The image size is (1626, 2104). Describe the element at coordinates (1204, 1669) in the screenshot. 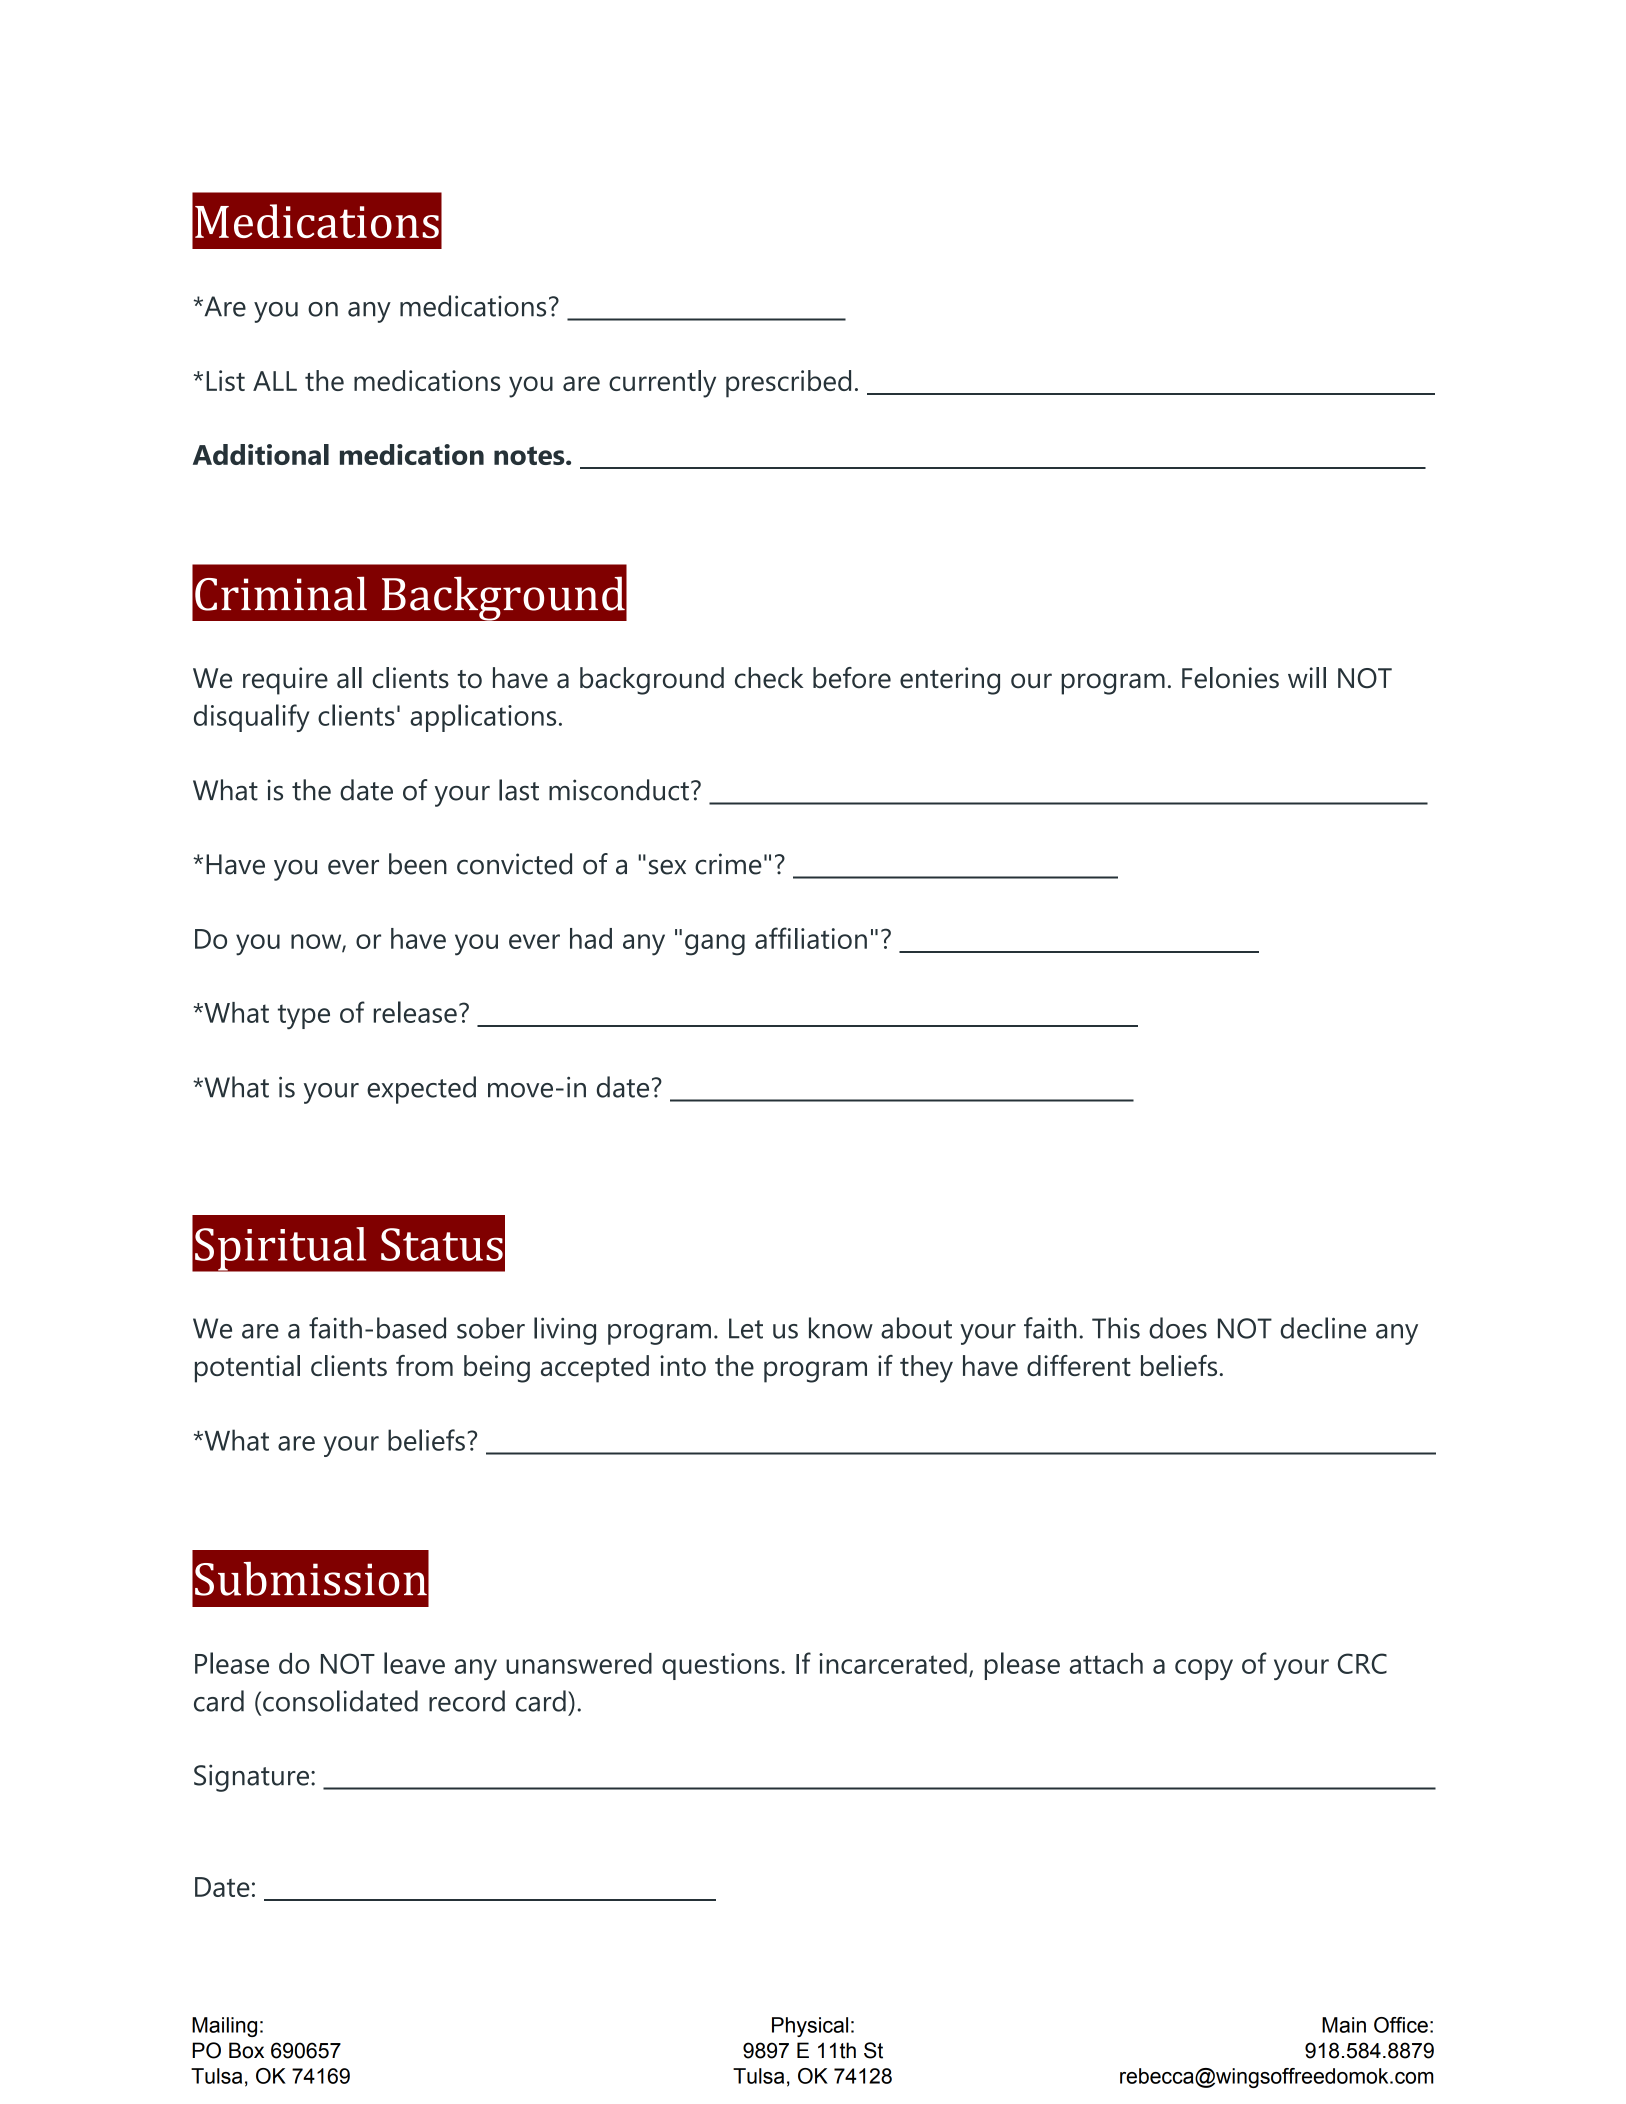

I see `copy` at that location.
